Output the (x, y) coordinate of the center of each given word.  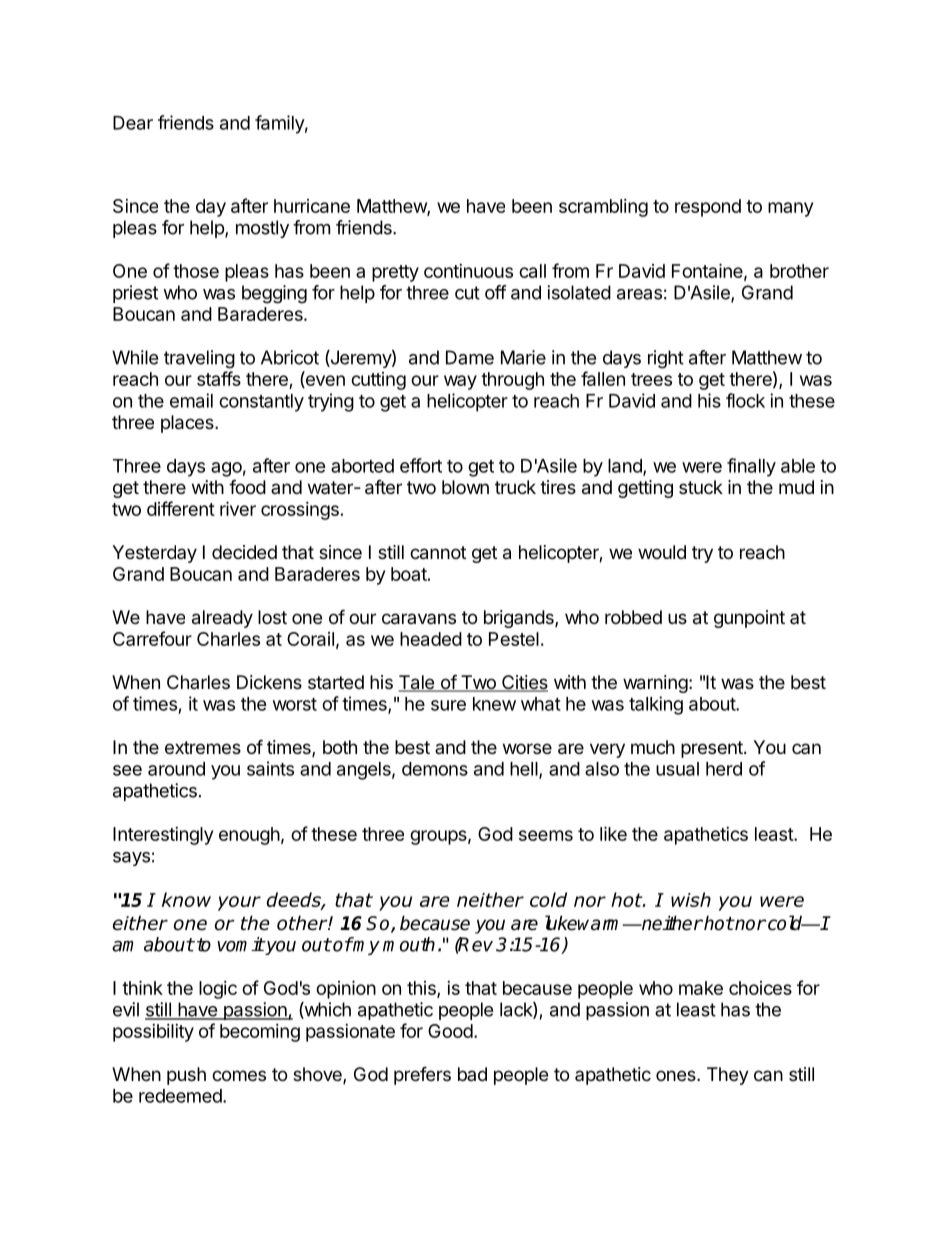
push (186, 1076)
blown (465, 487)
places (188, 424)
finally (751, 467)
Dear (133, 123)
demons (435, 769)
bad (472, 1074)
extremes (203, 747)
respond (708, 208)
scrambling (603, 208)
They (728, 1076)
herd (724, 769)
